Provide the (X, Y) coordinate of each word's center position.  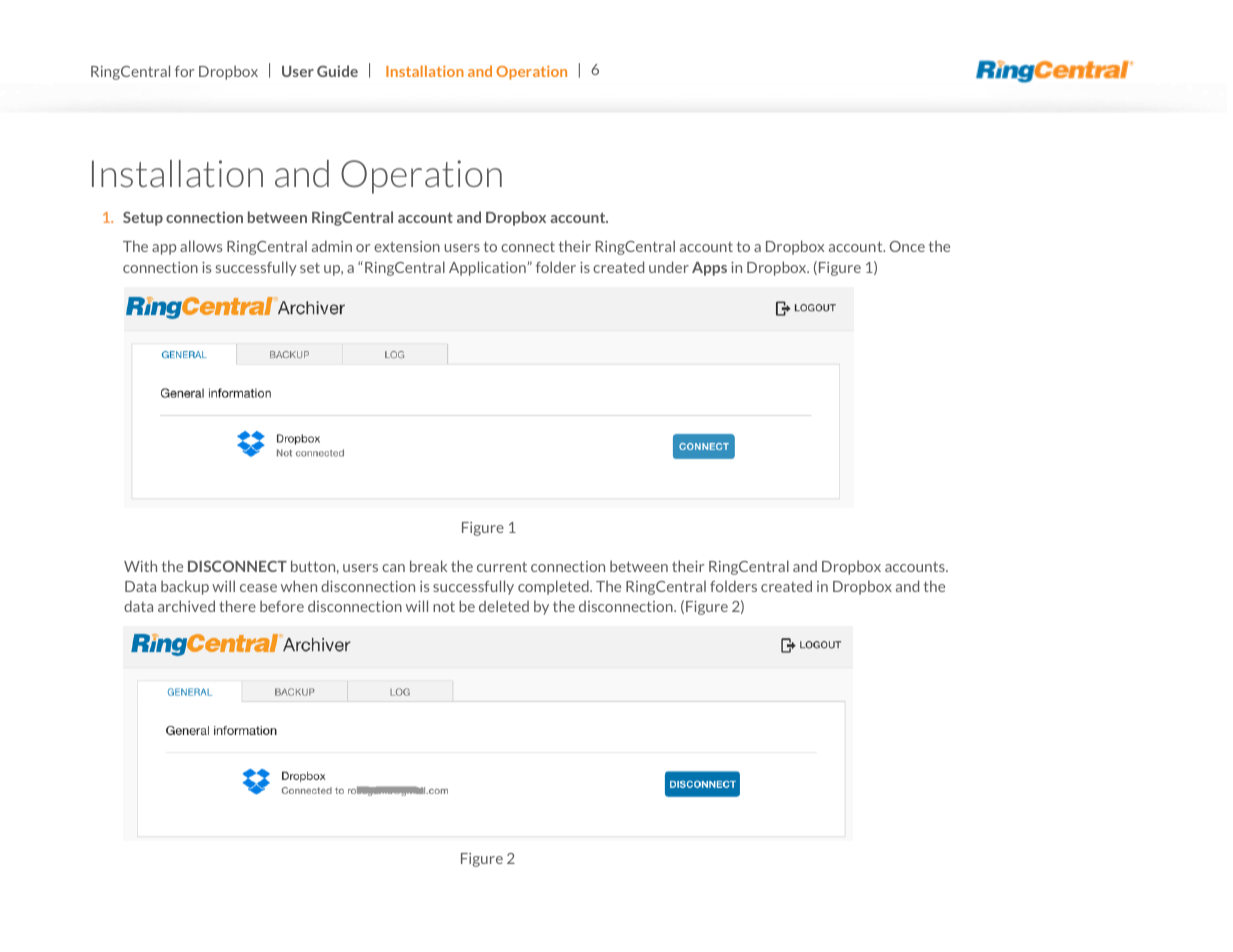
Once (907, 246)
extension (407, 246)
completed (554, 587)
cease (258, 588)
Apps (709, 269)
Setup (143, 218)
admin (332, 246)
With (140, 566)
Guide (337, 71)
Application (488, 268)
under (669, 267)
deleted (504, 606)
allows (201, 246)
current (502, 567)
